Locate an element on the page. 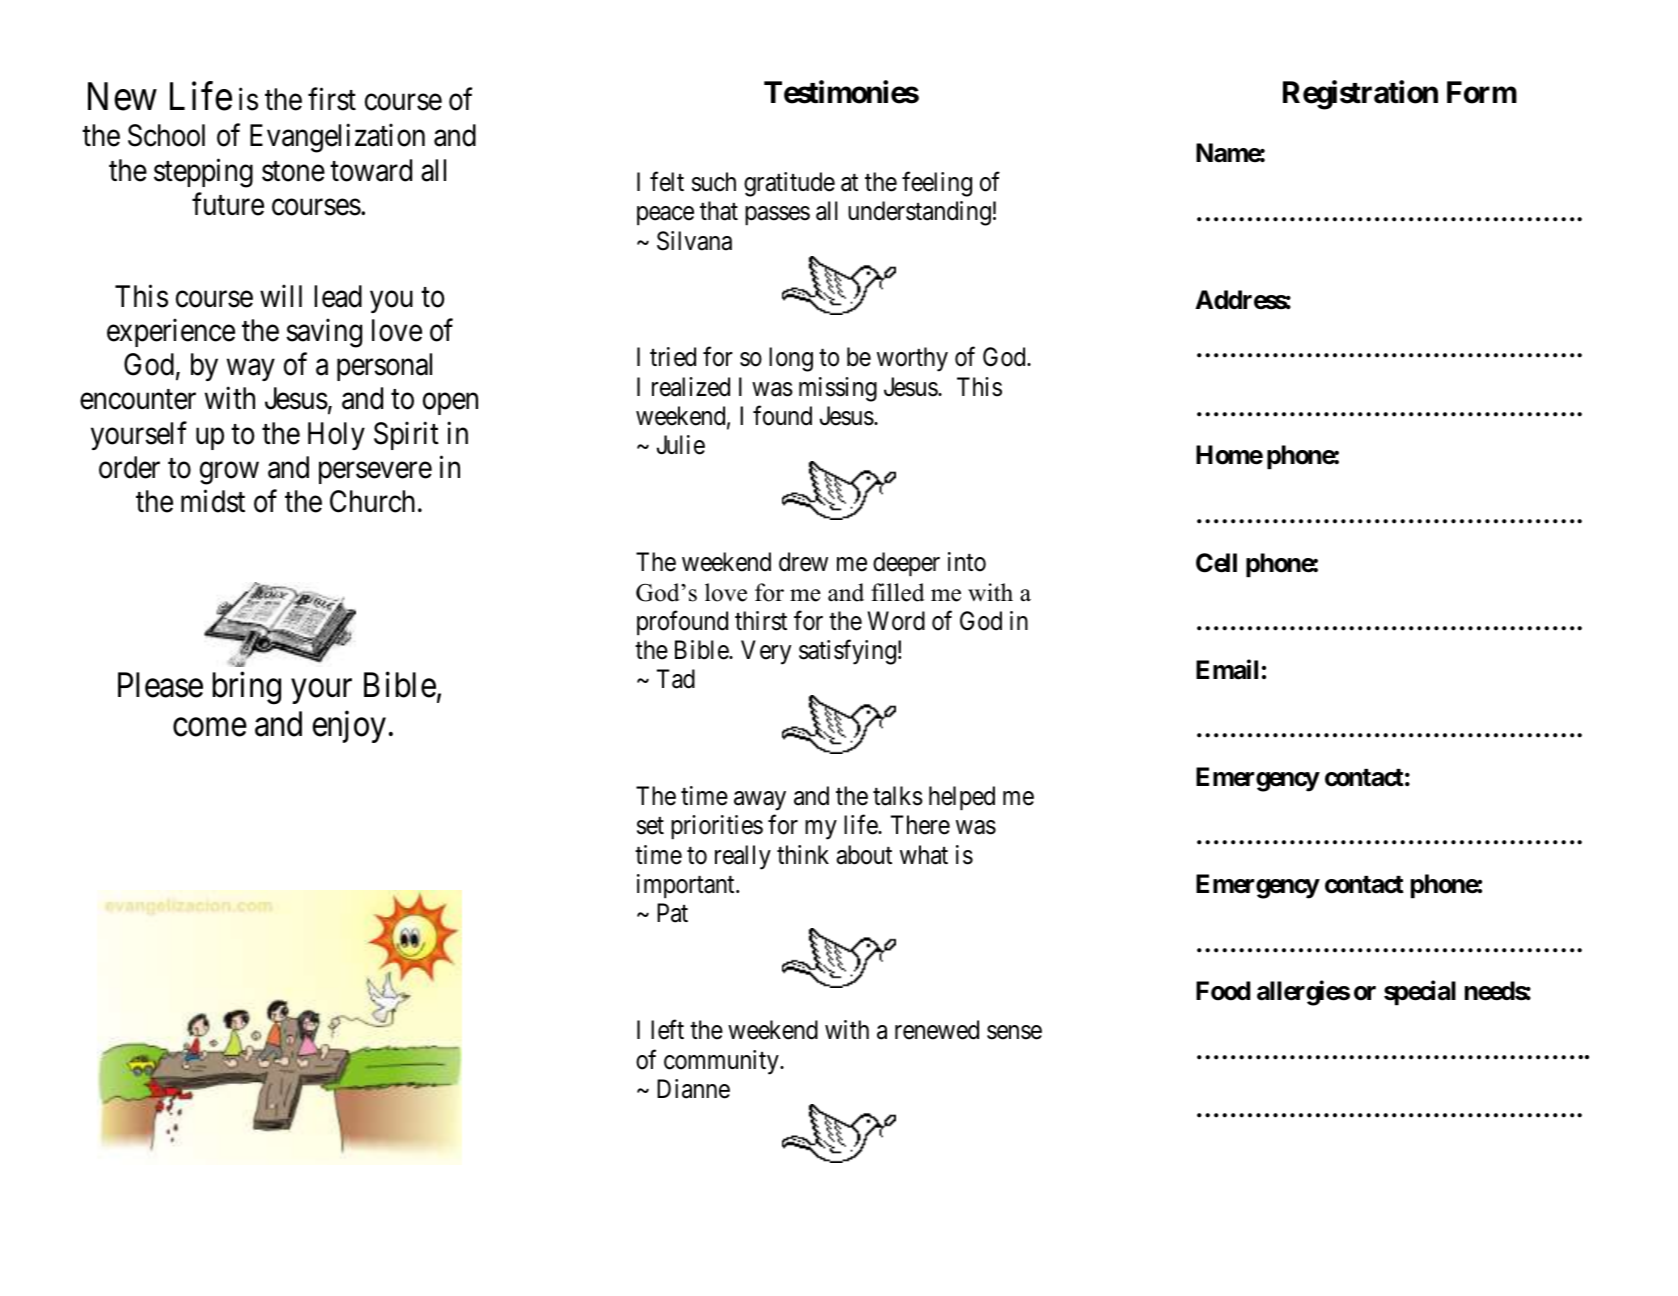  Email is located at coordinates (1227, 669).
